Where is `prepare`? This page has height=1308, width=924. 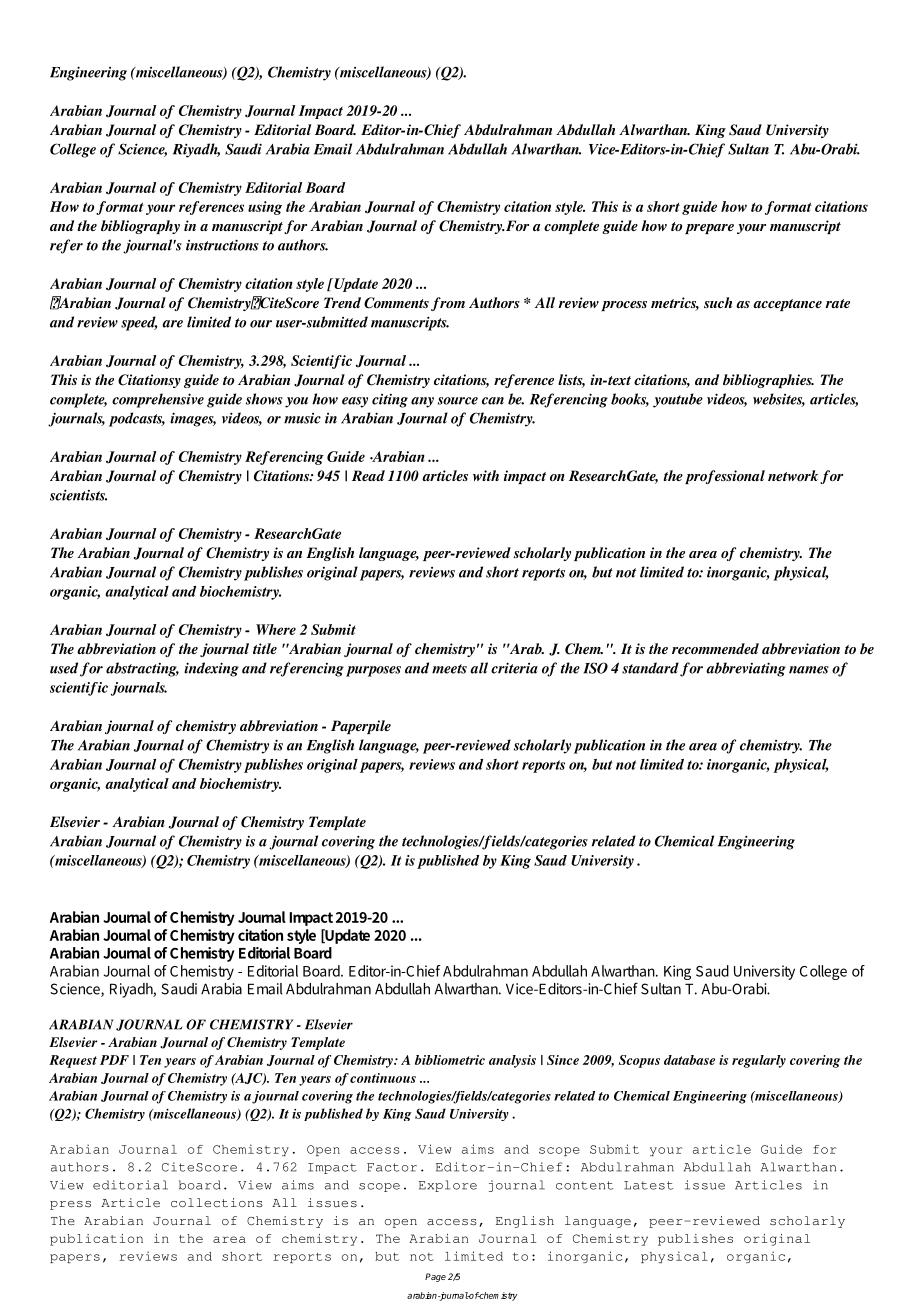 prepare is located at coordinates (709, 229).
